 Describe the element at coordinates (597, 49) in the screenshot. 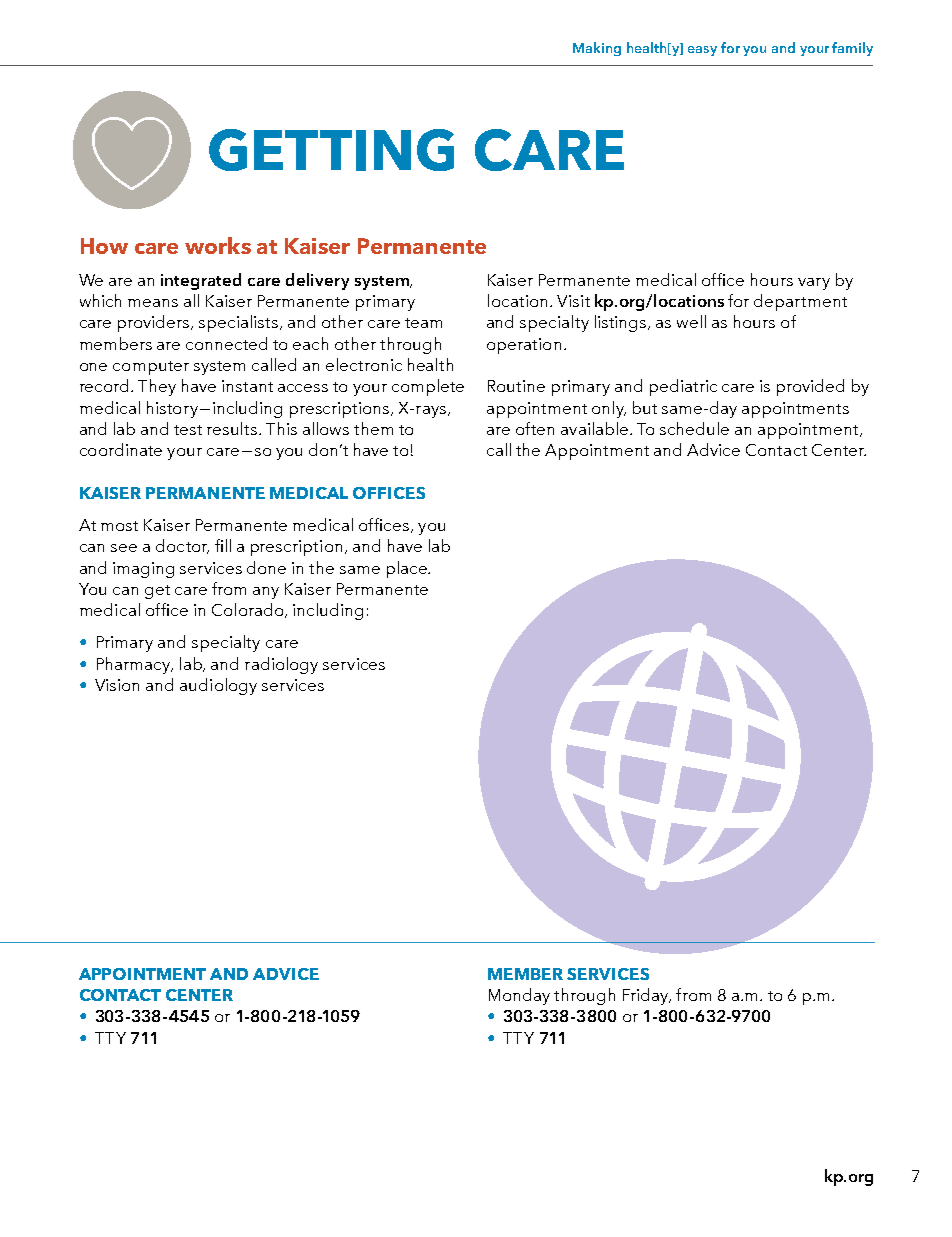

I see `Making` at that location.
